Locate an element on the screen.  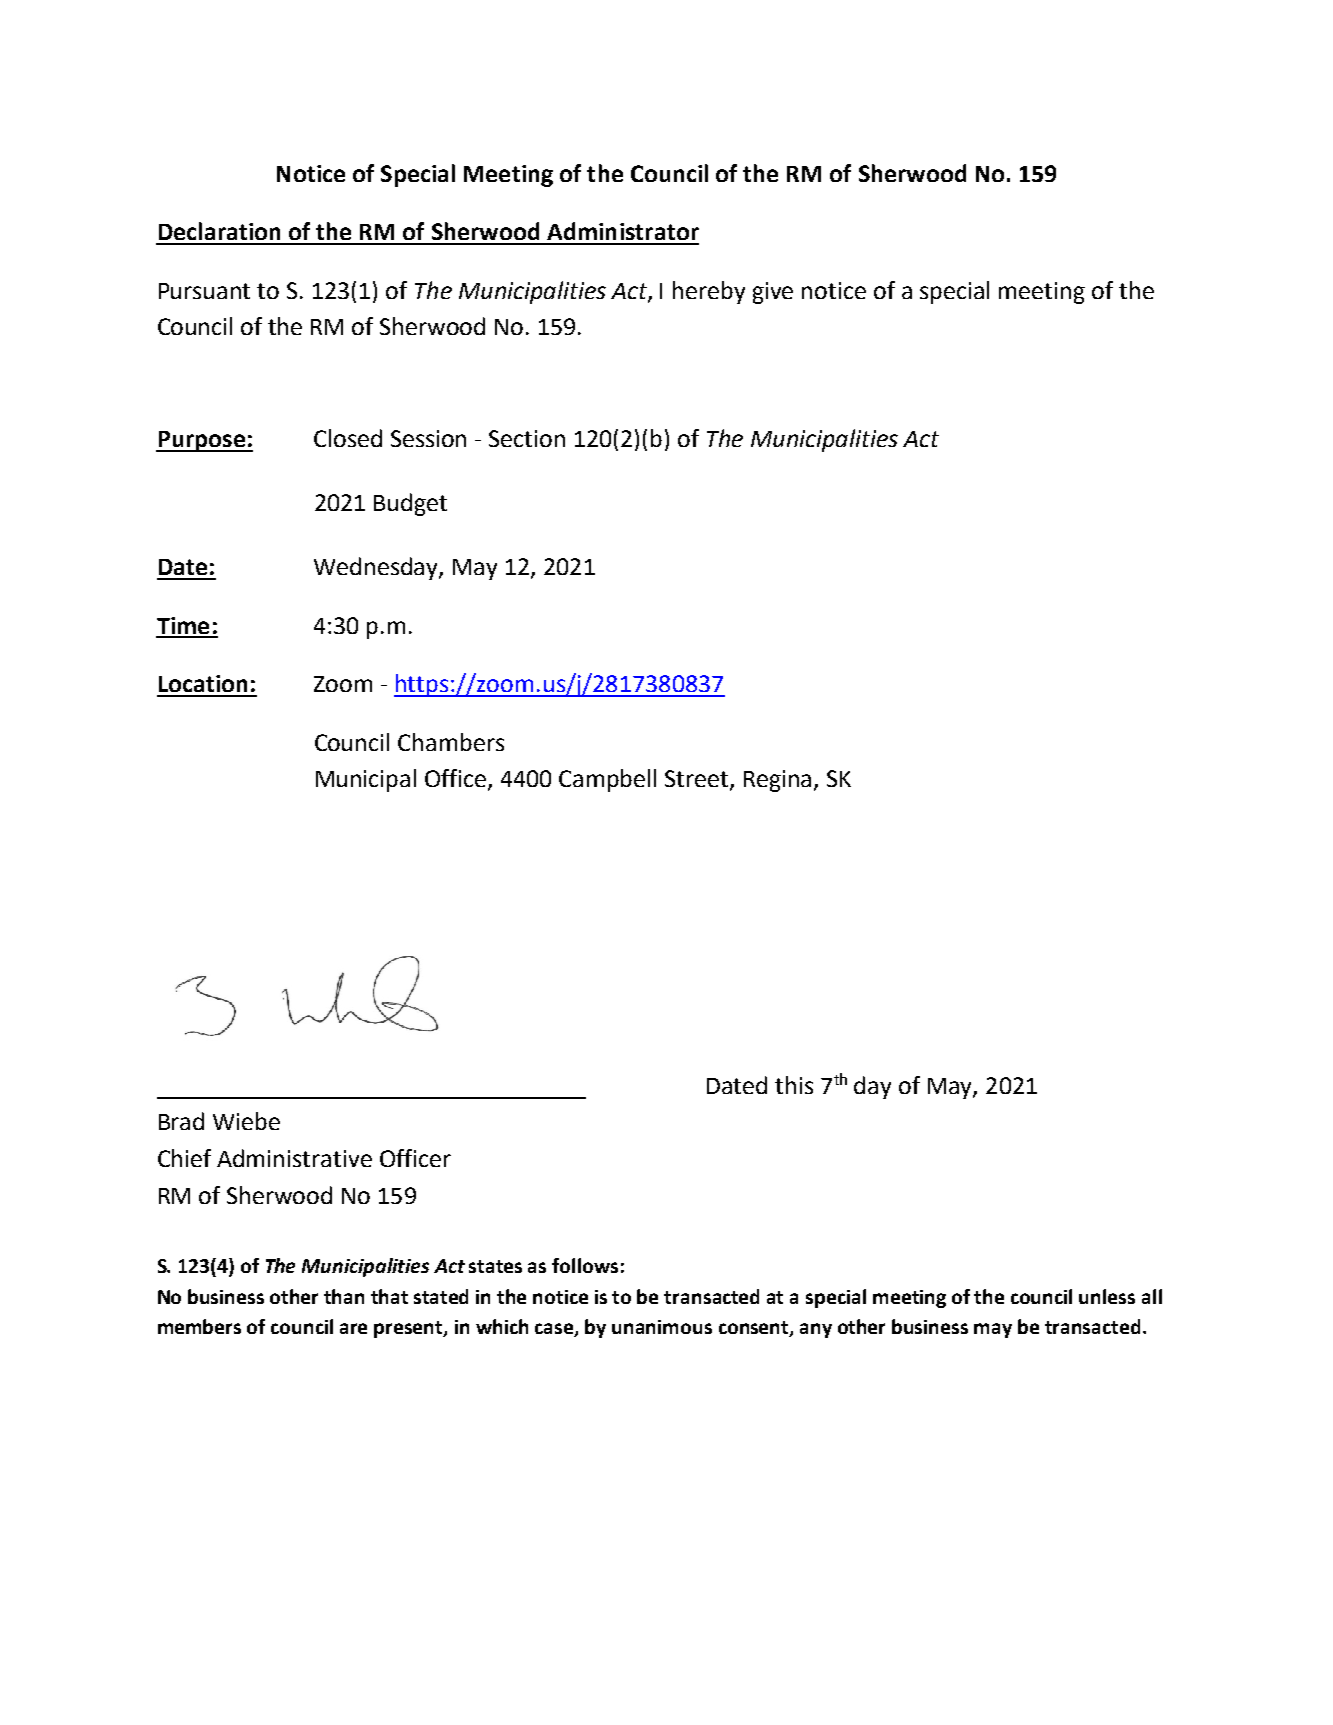
hereby is located at coordinates (709, 292).
